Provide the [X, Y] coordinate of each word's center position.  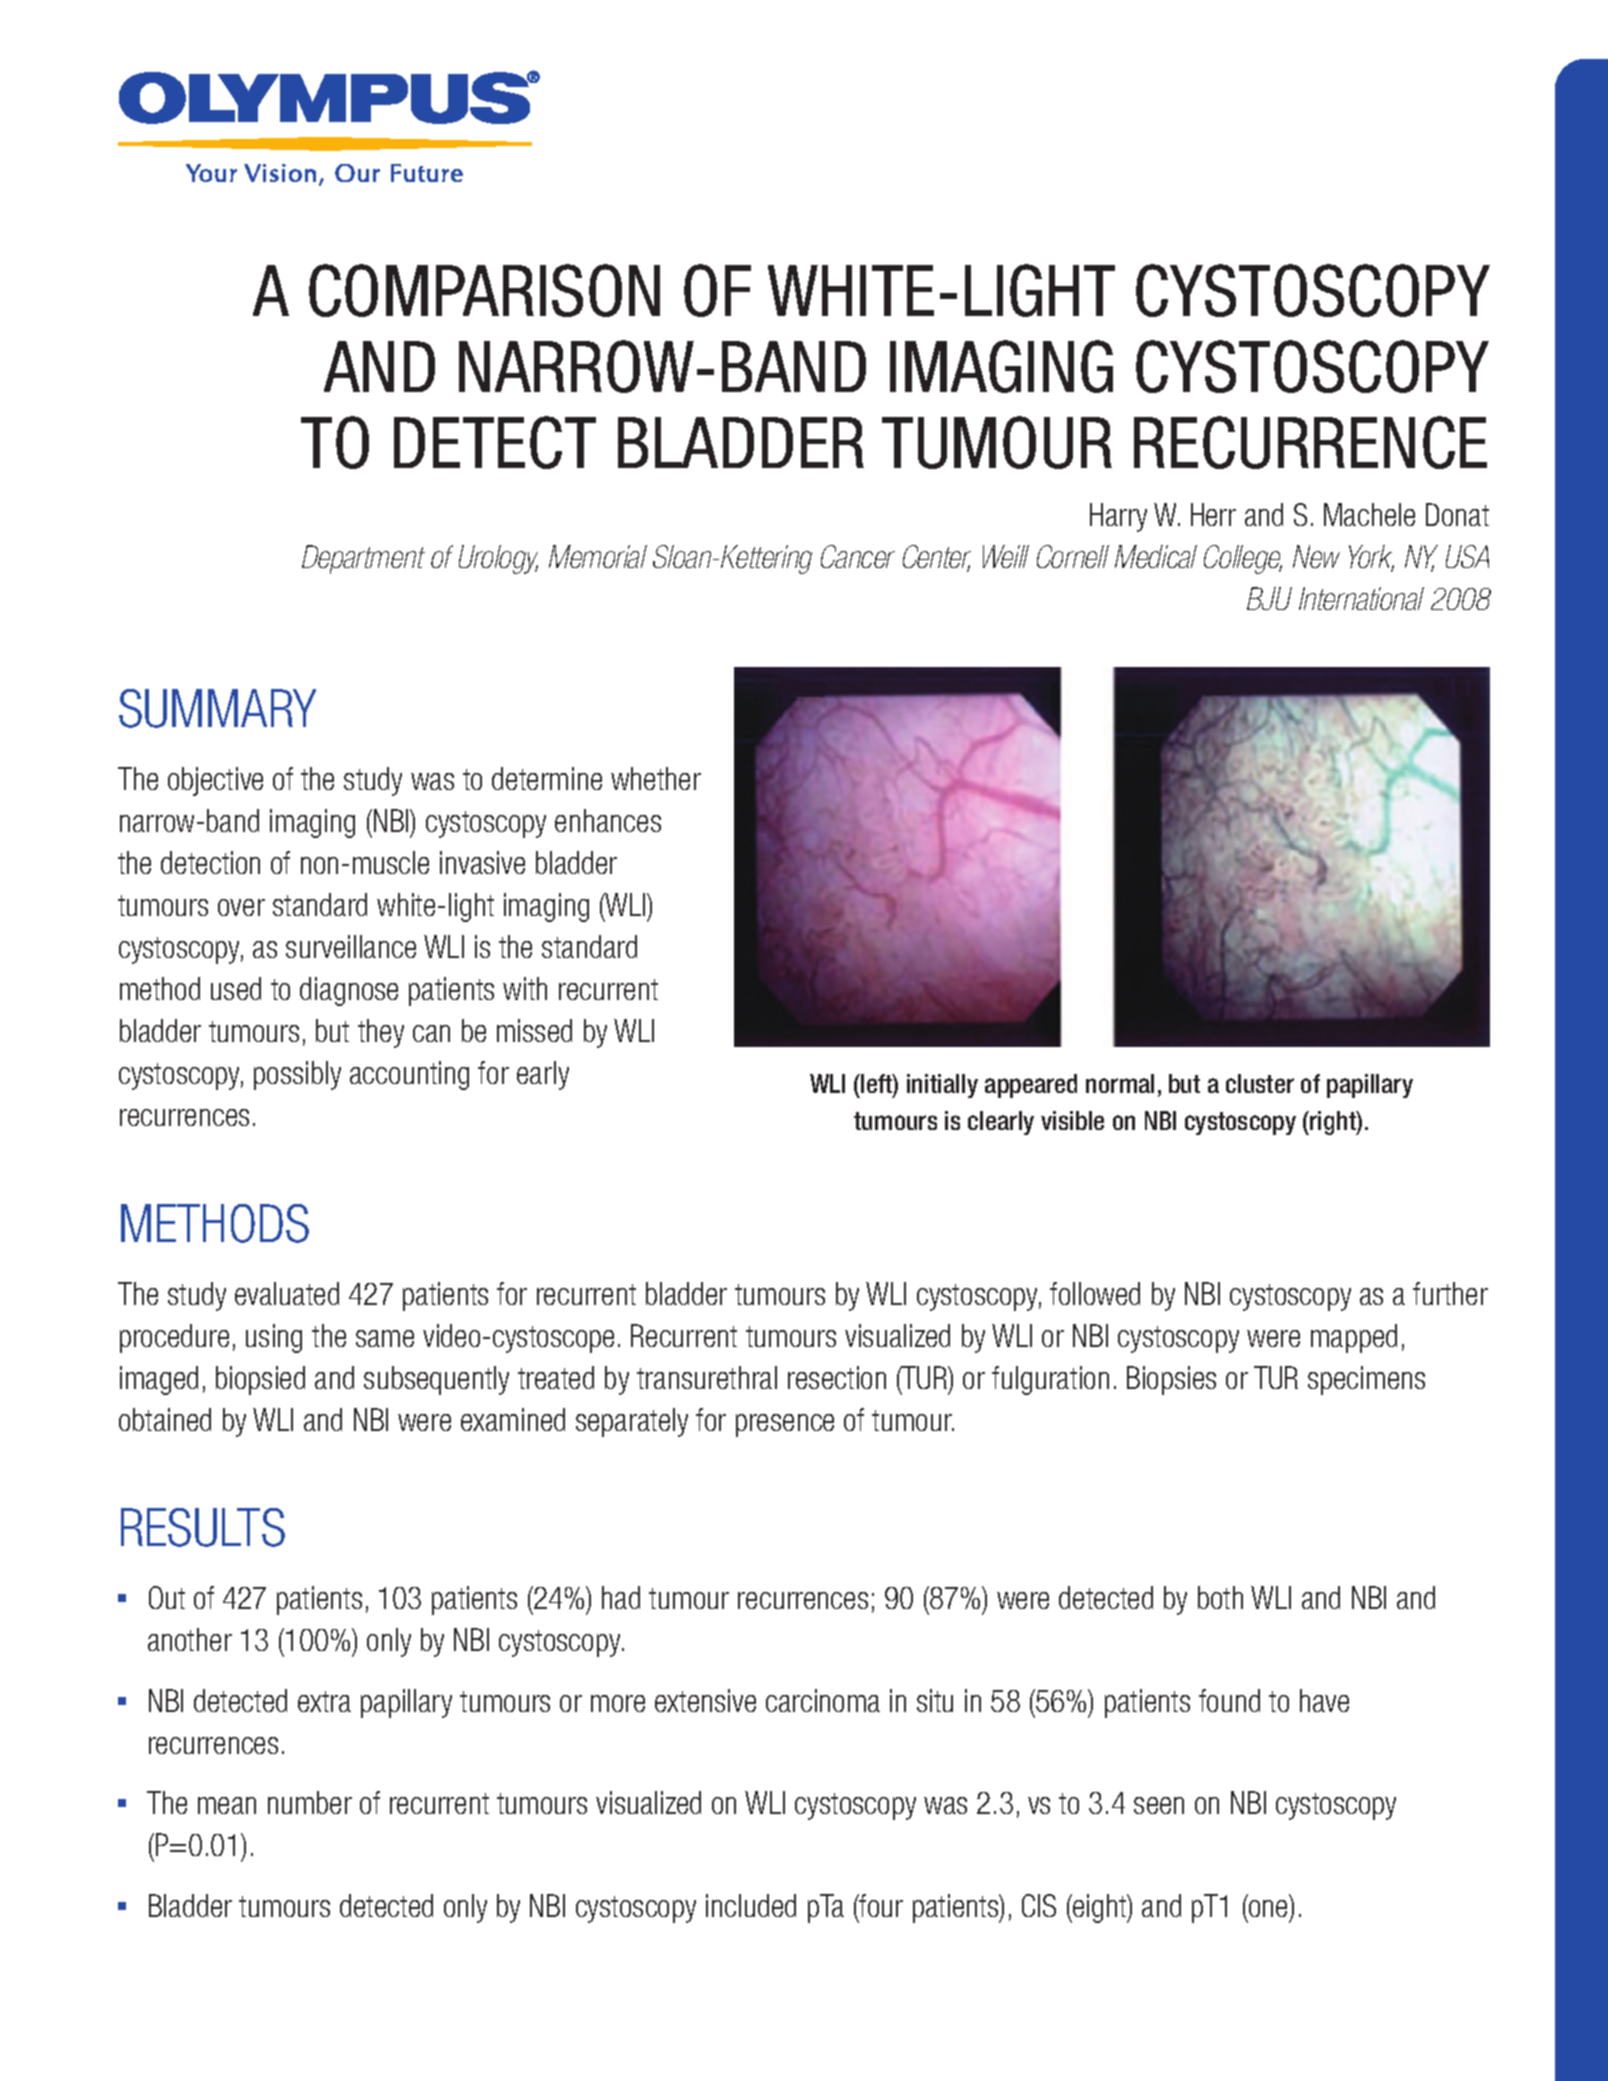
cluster [1260, 1083]
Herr [1213, 514]
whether [656, 778]
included [751, 1905]
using [274, 1338]
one [1270, 1910]
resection [837, 1377]
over [241, 907]
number [310, 1802]
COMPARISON [484, 290]
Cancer [858, 556]
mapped [1354, 1338]
